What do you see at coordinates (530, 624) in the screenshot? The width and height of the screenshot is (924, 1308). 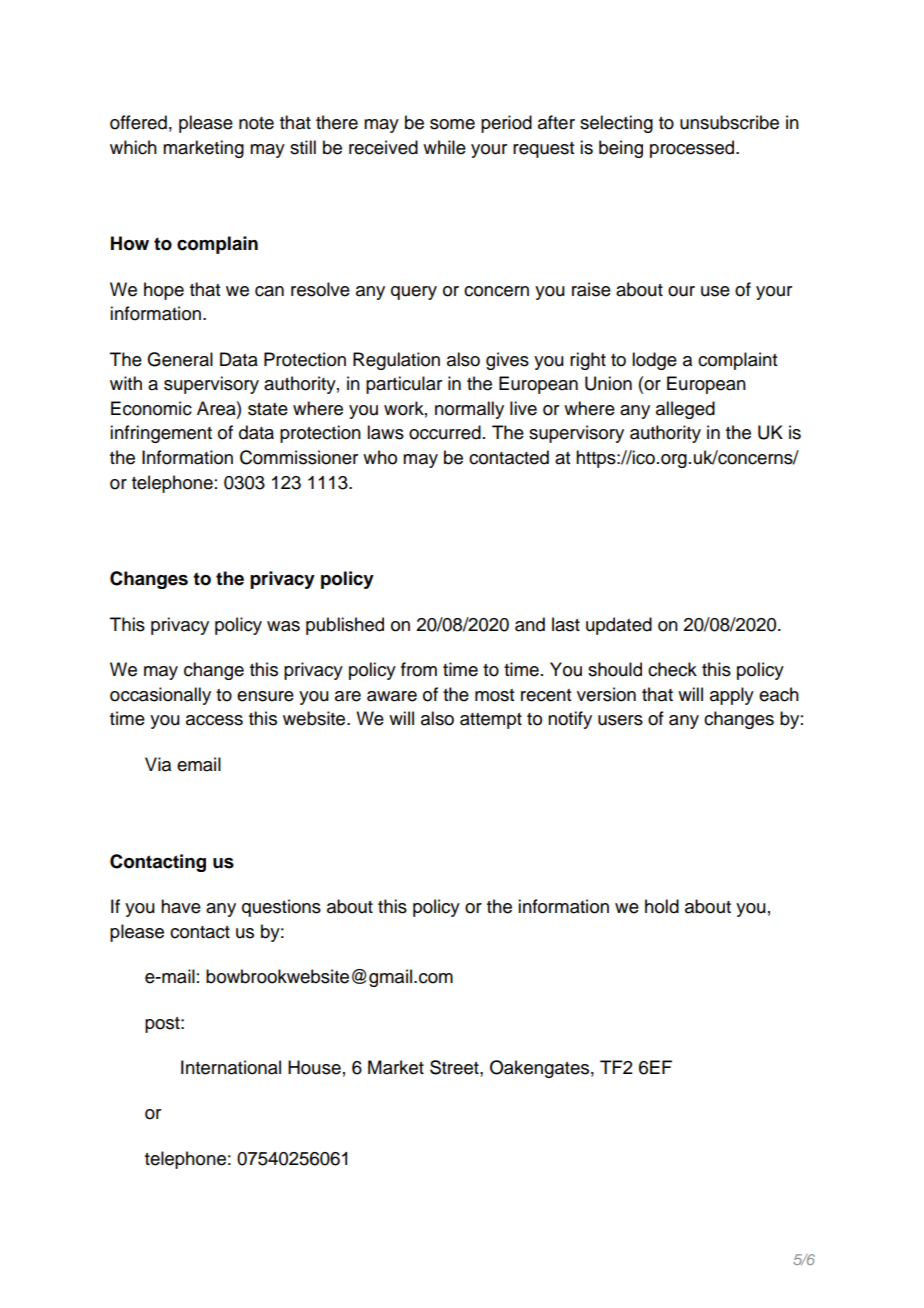 I see `and` at bounding box center [530, 624].
